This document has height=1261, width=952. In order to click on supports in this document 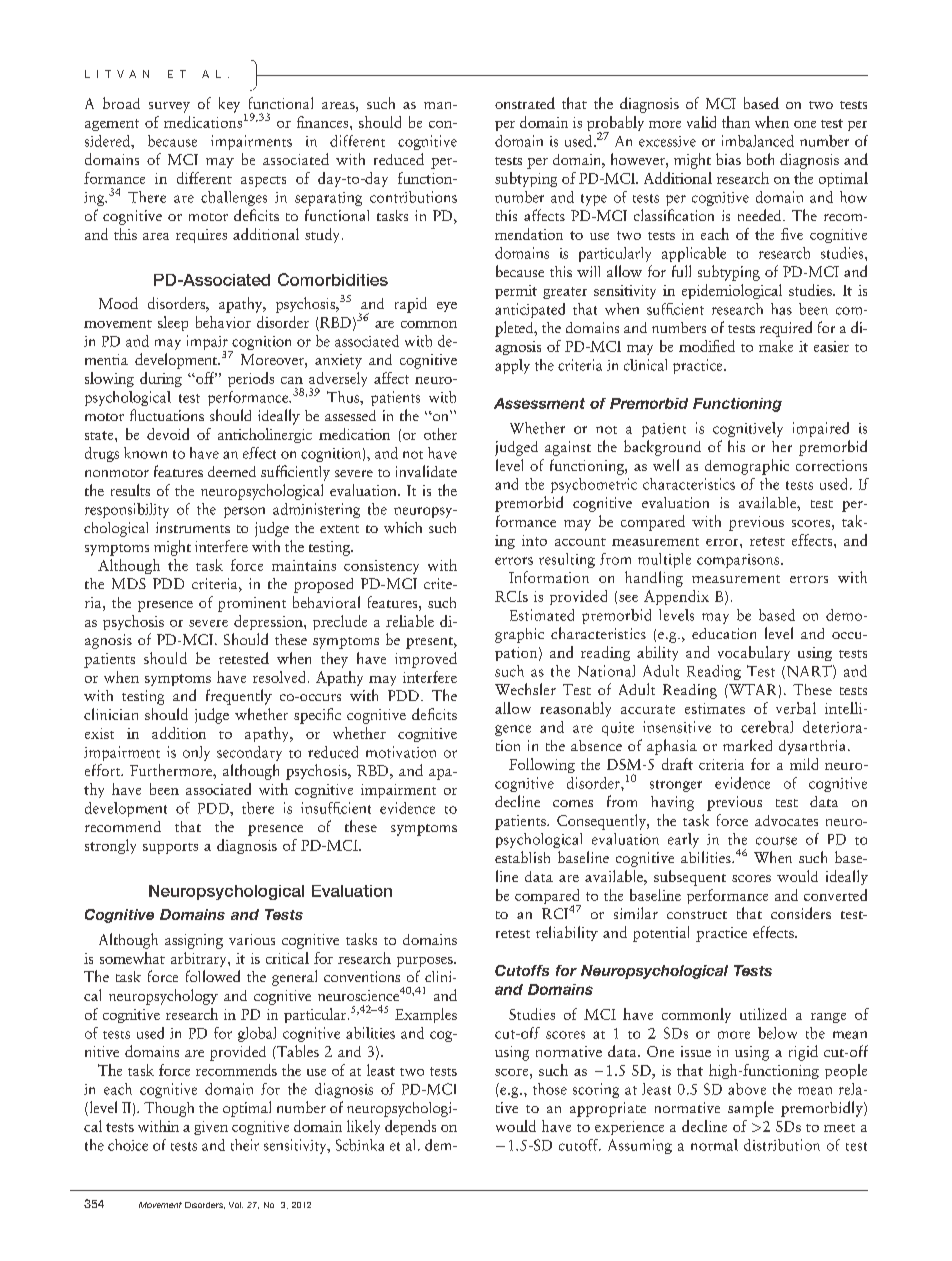, I will do `click(170, 848)`.
